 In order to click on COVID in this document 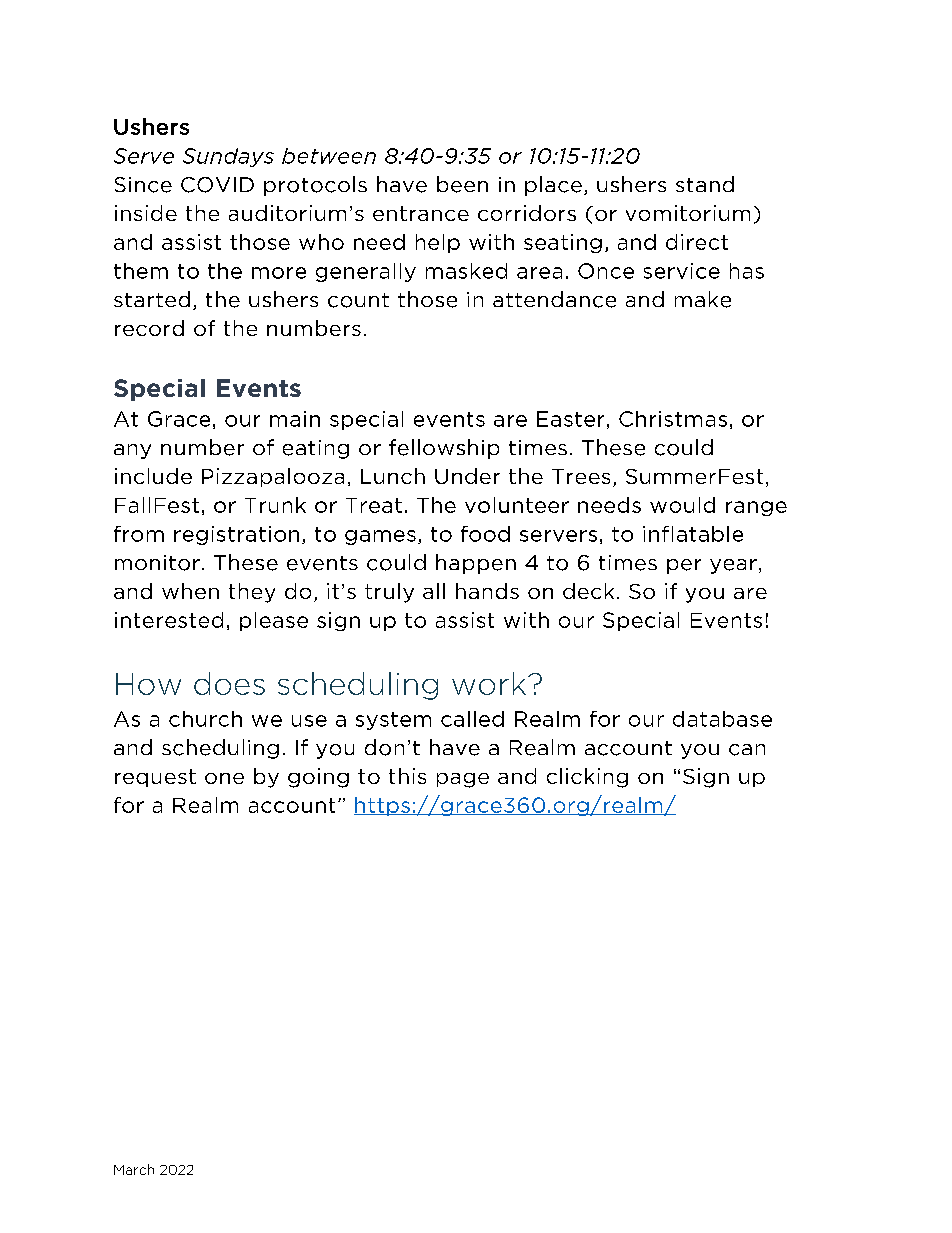, I will do `click(217, 185)`.
